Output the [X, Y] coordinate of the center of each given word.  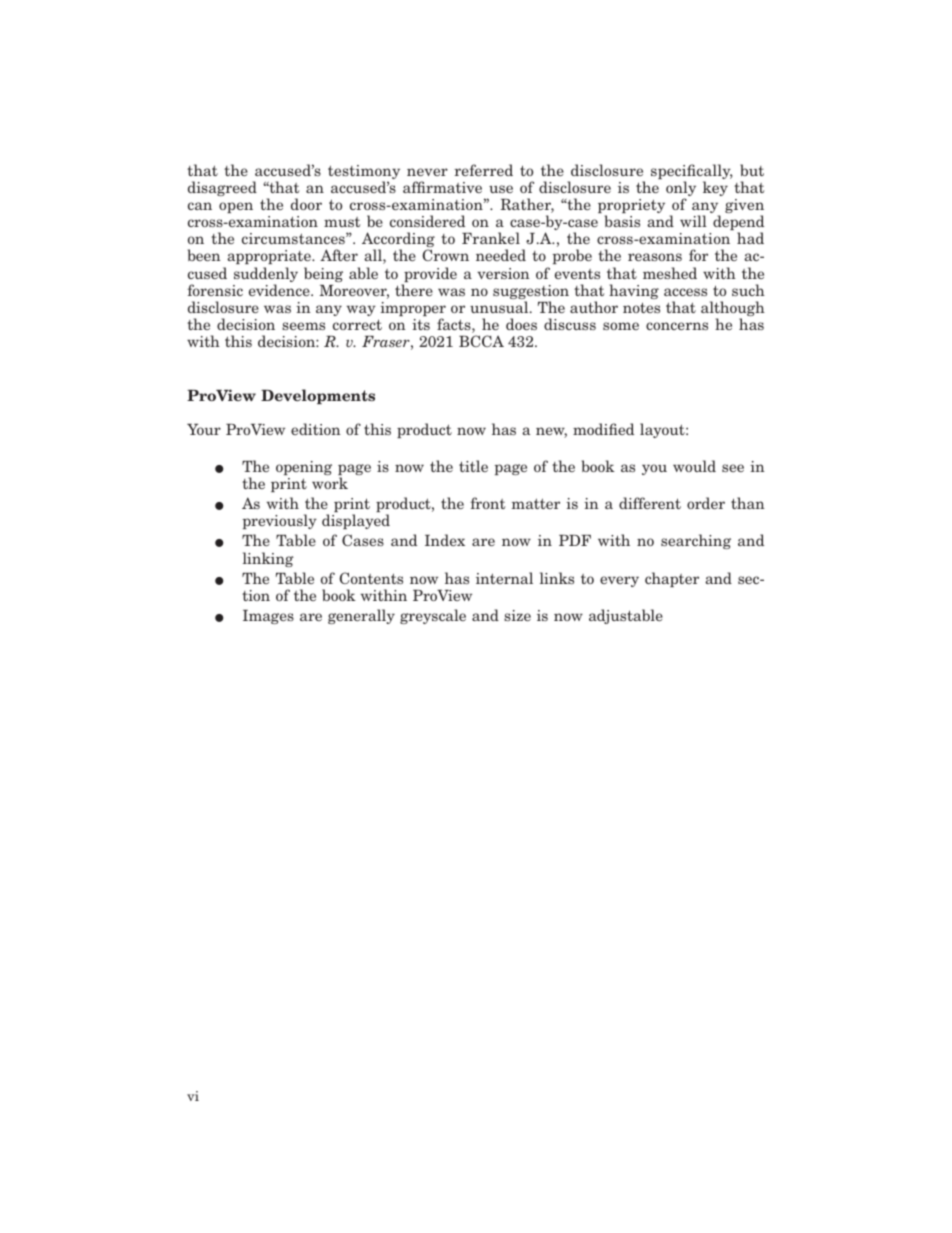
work [330, 483]
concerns [677, 326]
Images [268, 617]
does [521, 324]
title [473, 466]
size [517, 615]
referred [483, 170]
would [694, 466]
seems [303, 326]
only [681, 190]
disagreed [222, 188]
